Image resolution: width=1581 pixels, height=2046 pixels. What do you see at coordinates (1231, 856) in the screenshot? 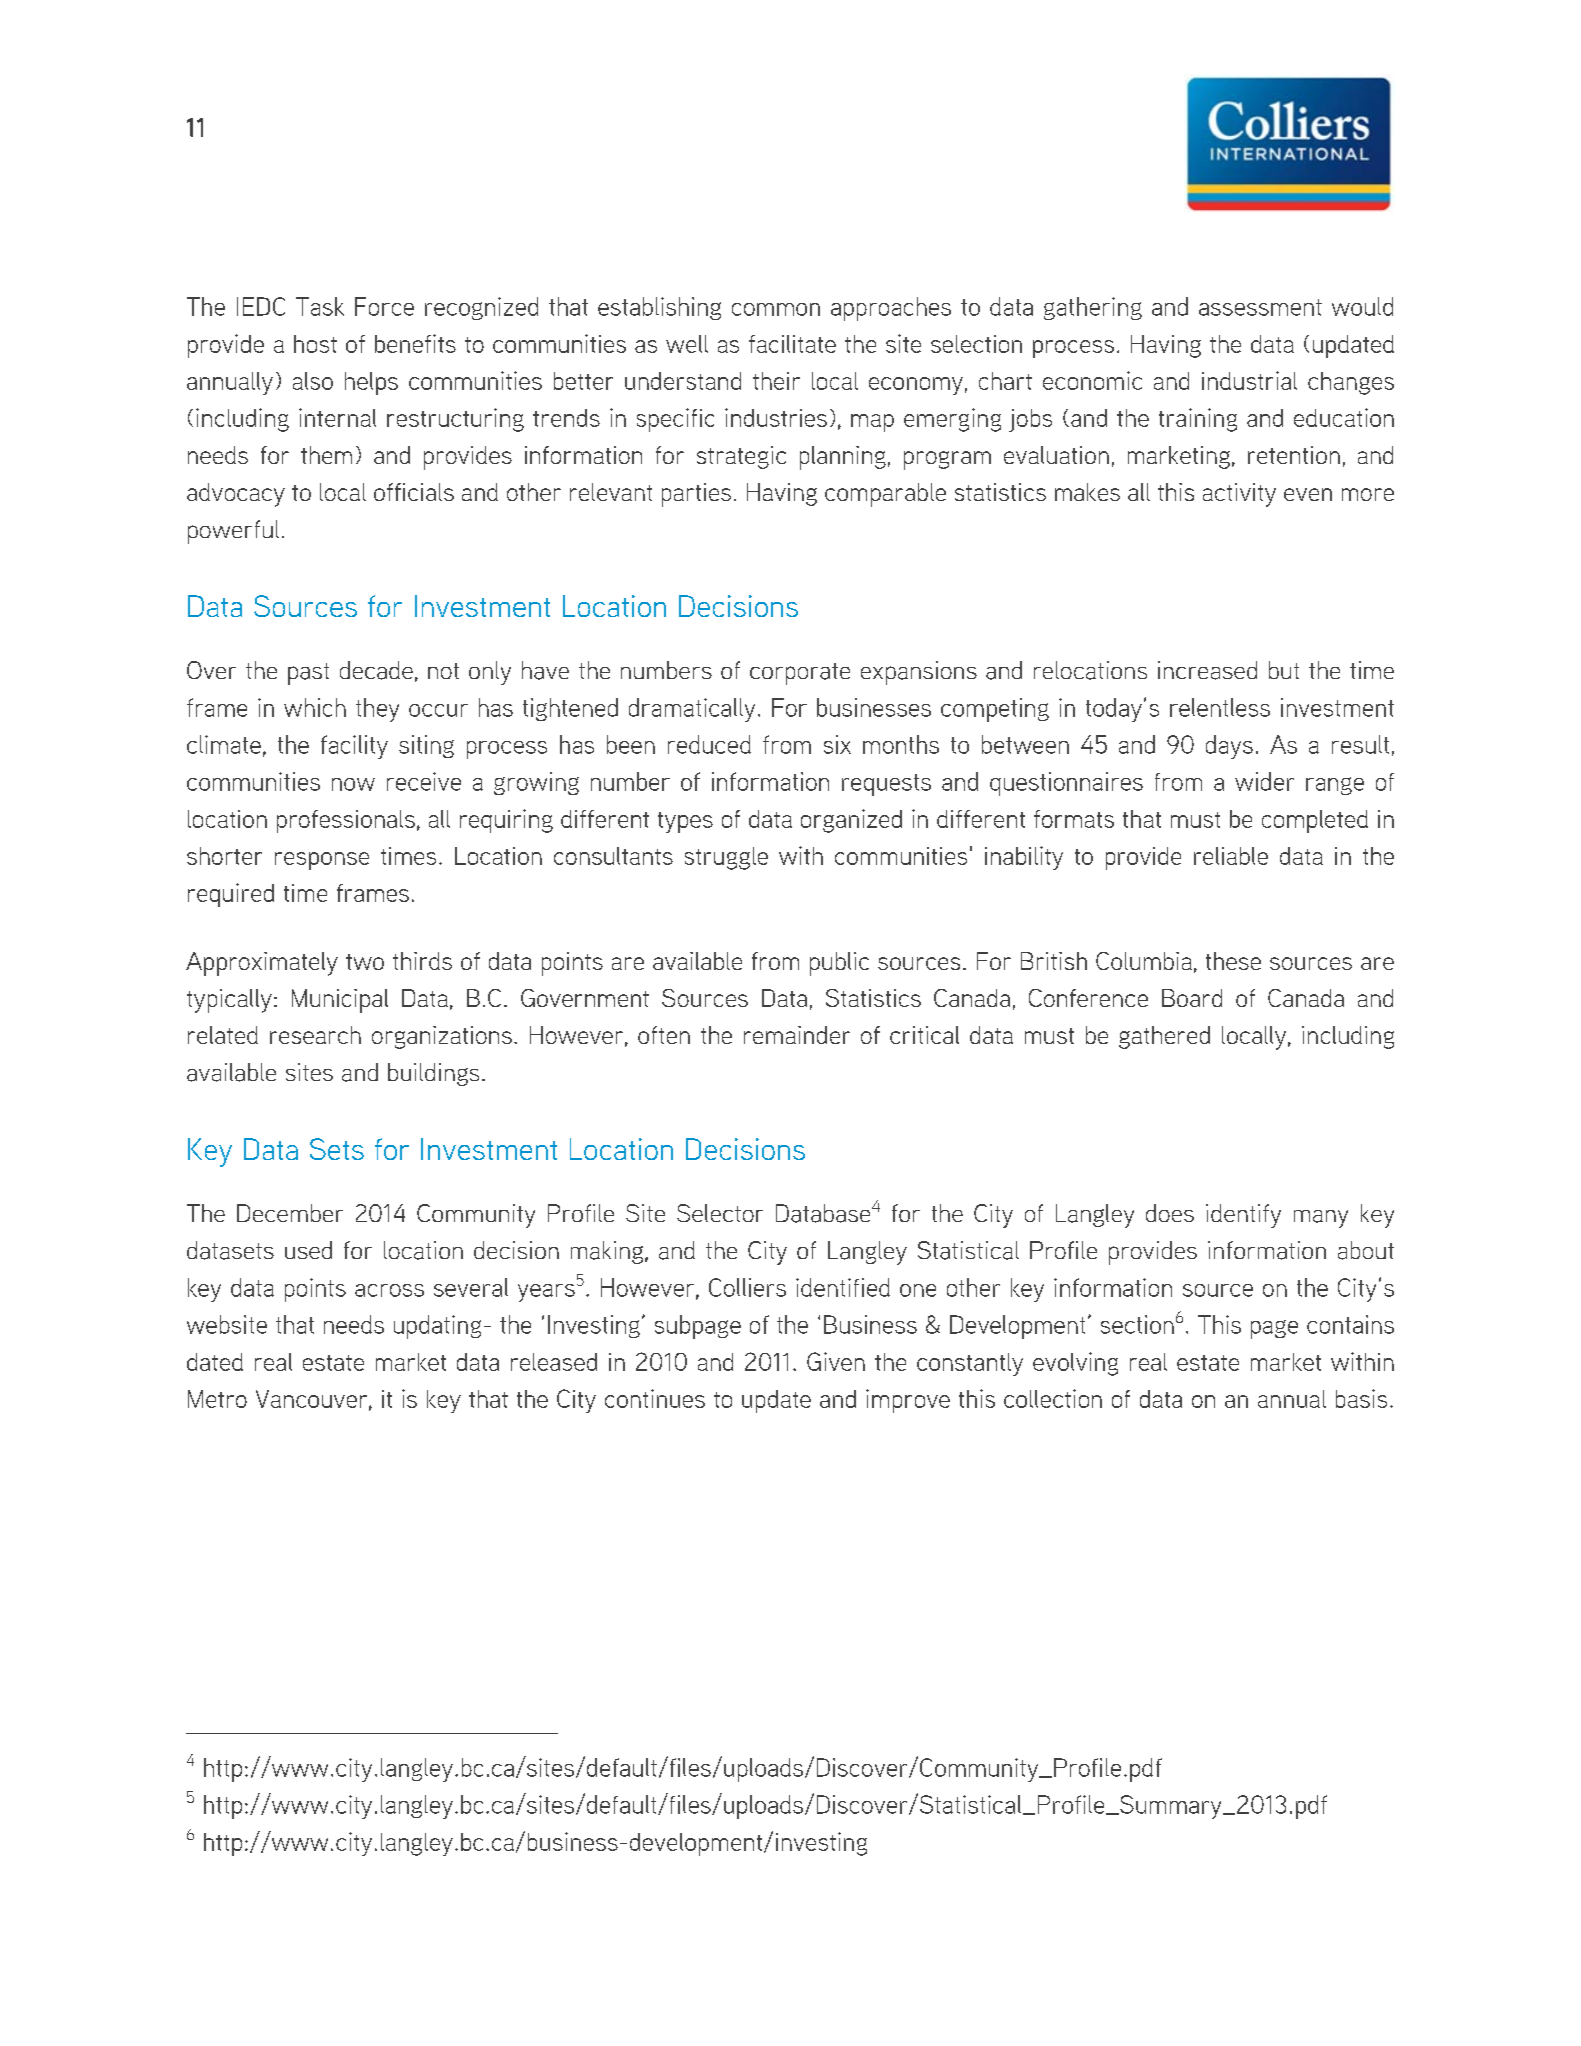
I see `reliable` at bounding box center [1231, 856].
